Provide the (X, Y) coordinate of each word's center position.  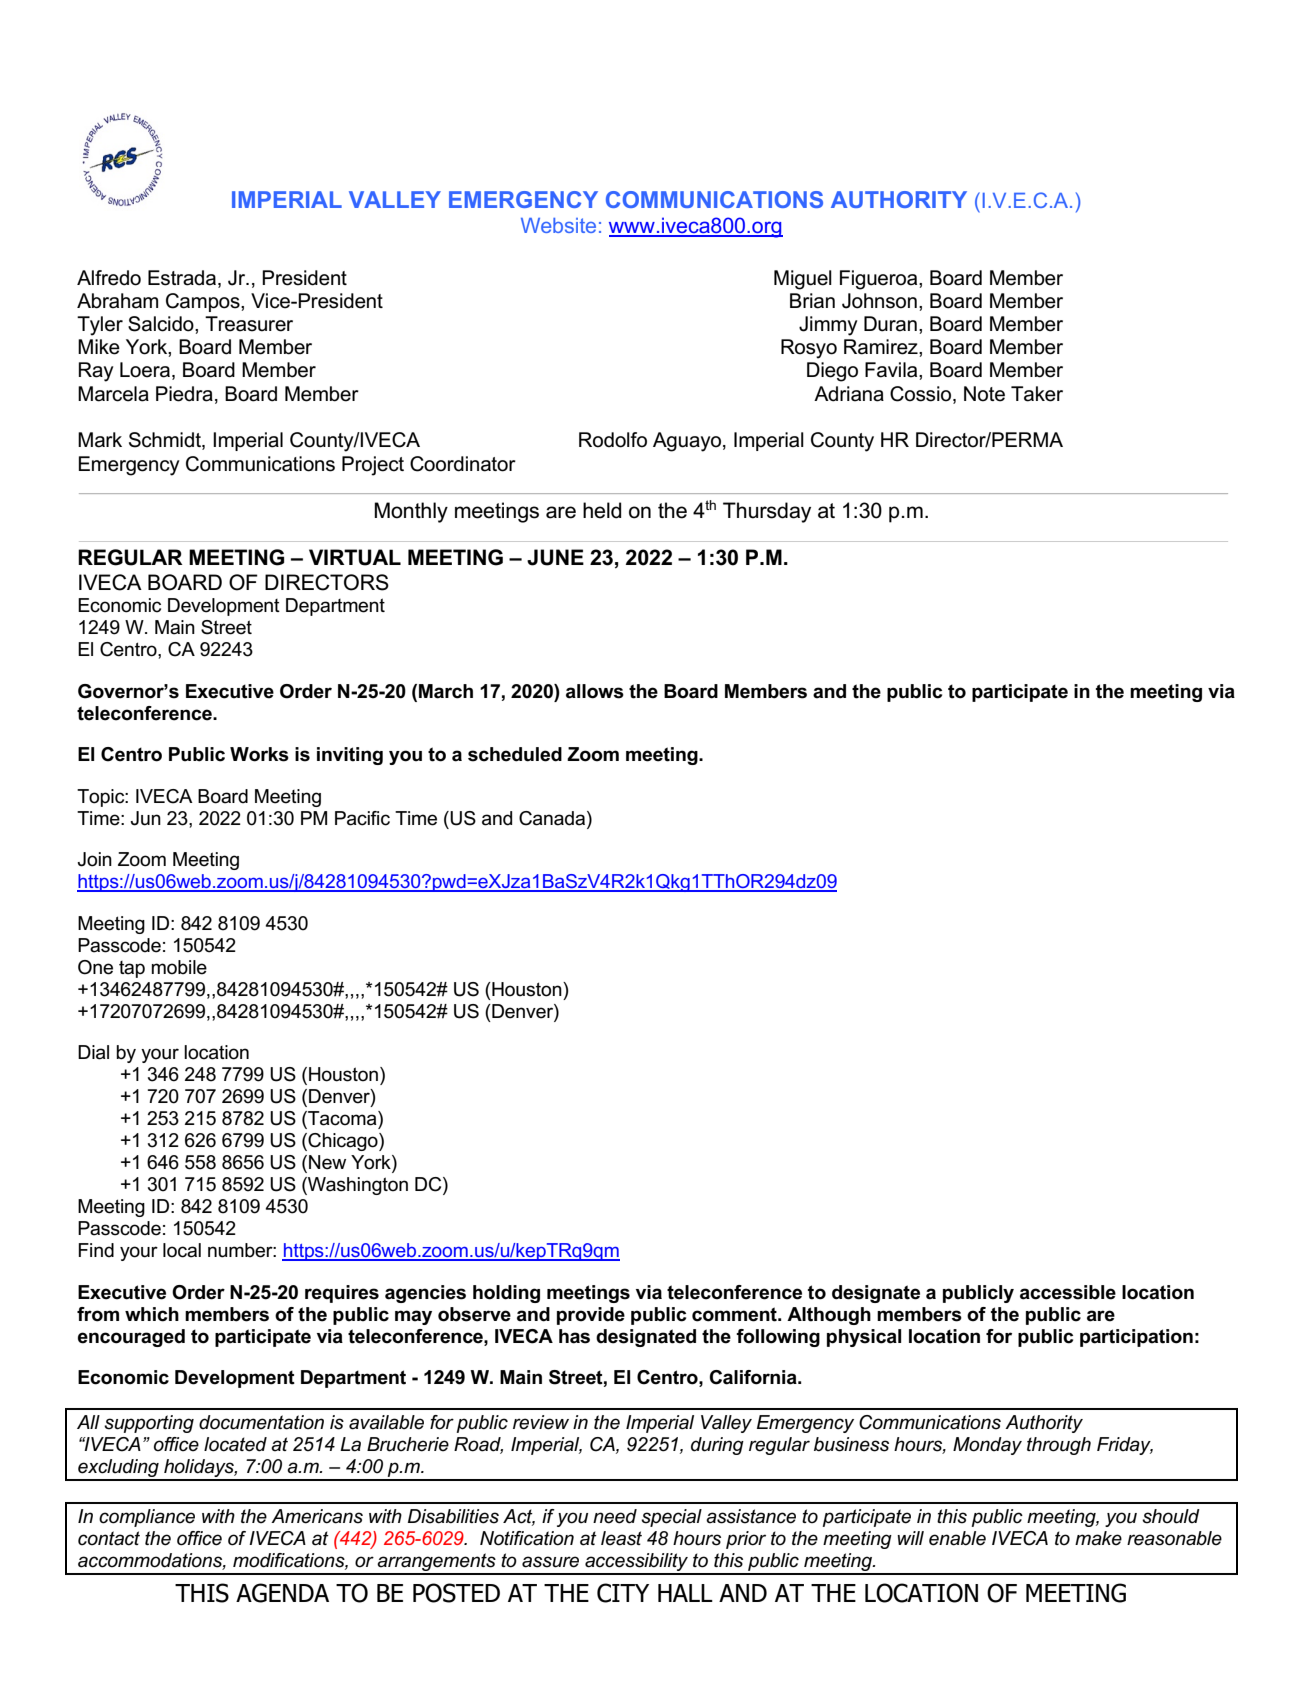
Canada (552, 818)
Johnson (879, 301)
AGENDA (282, 1593)
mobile (179, 967)
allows (595, 691)
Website (558, 225)
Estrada (182, 278)
